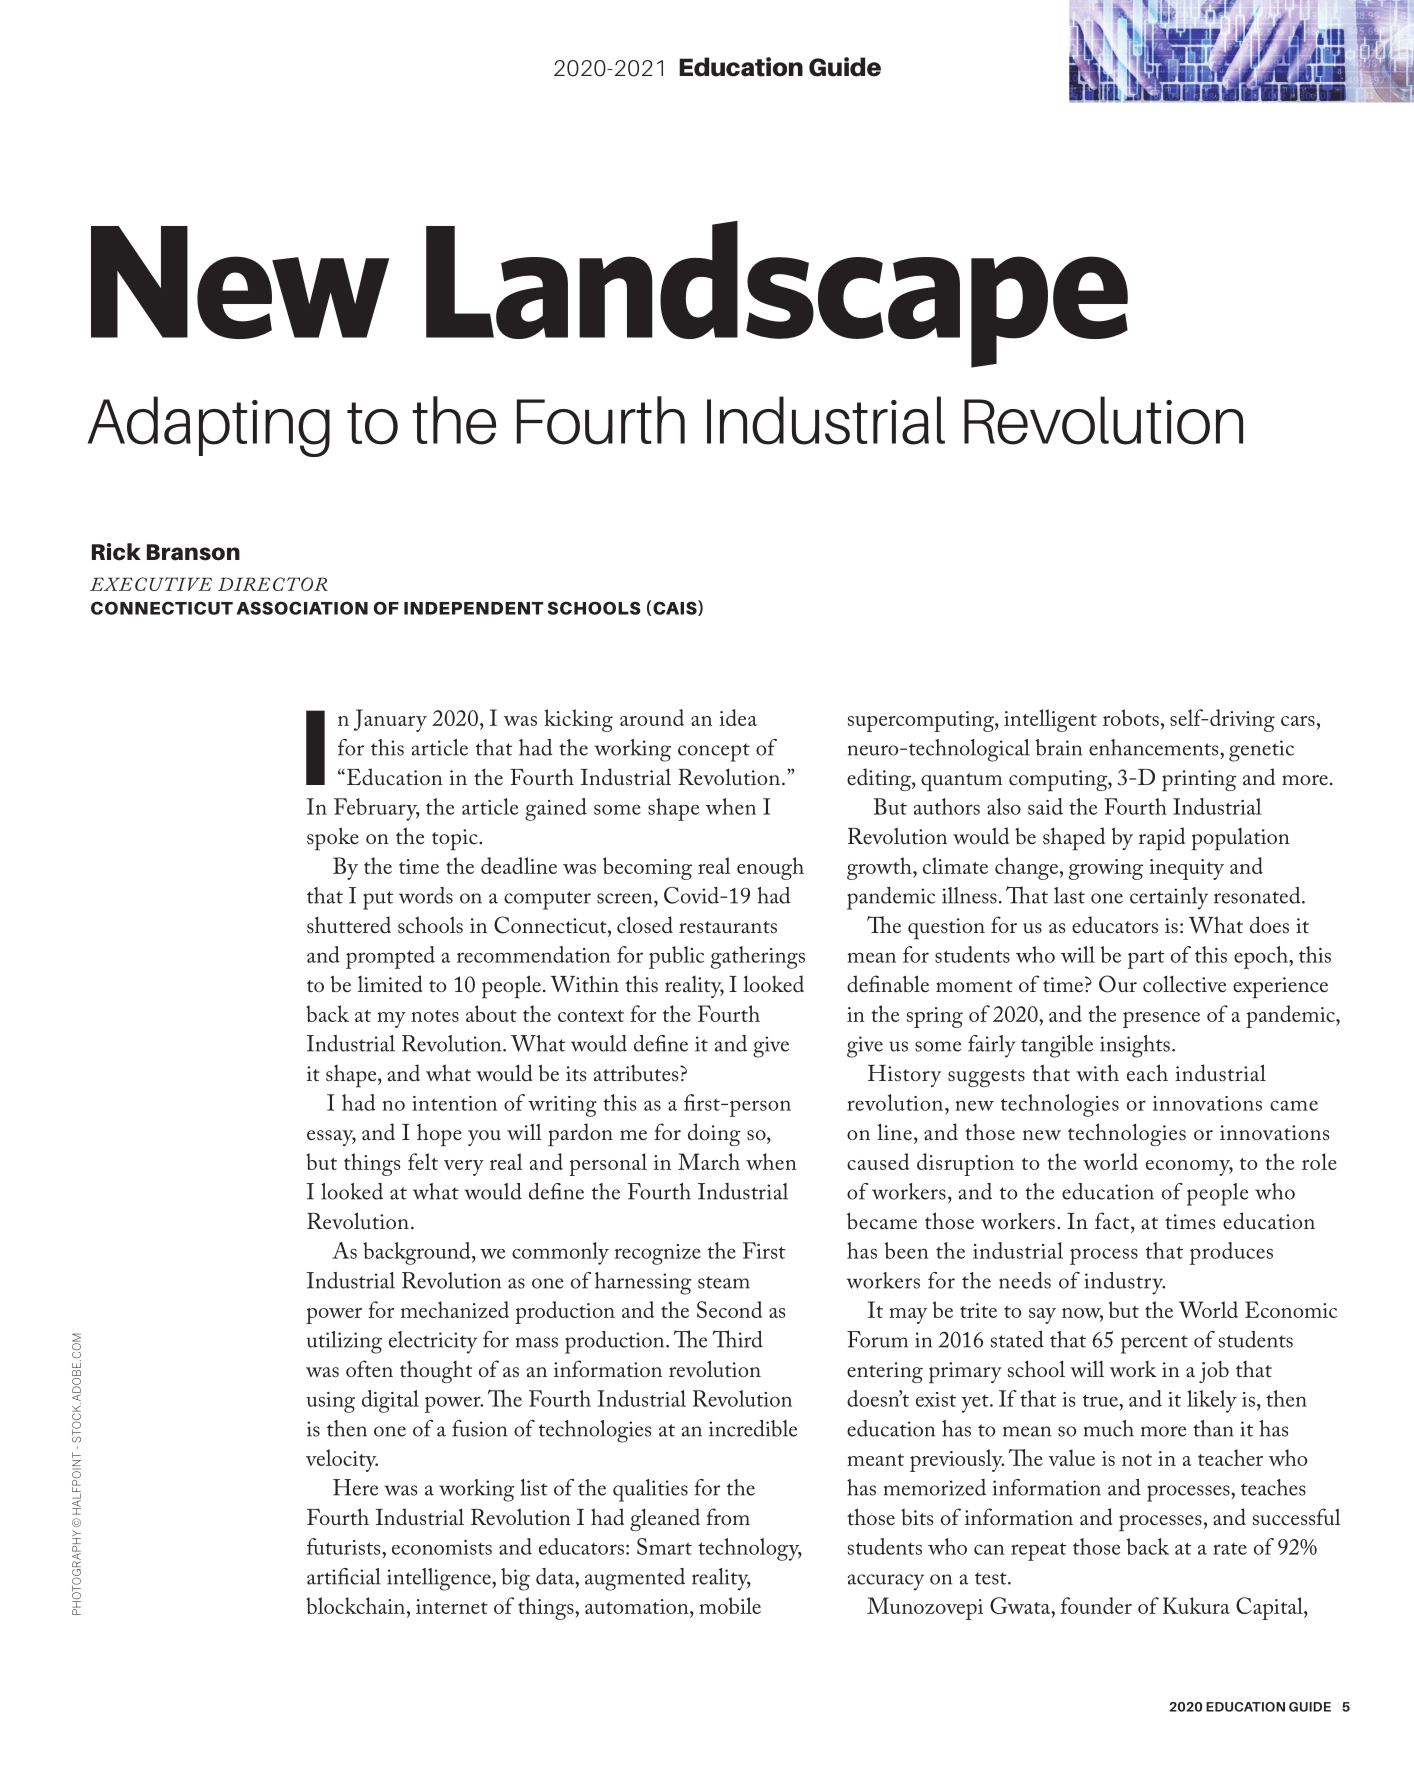  Describe the element at coordinates (344, 1576) in the screenshot. I see `artificial` at that location.
